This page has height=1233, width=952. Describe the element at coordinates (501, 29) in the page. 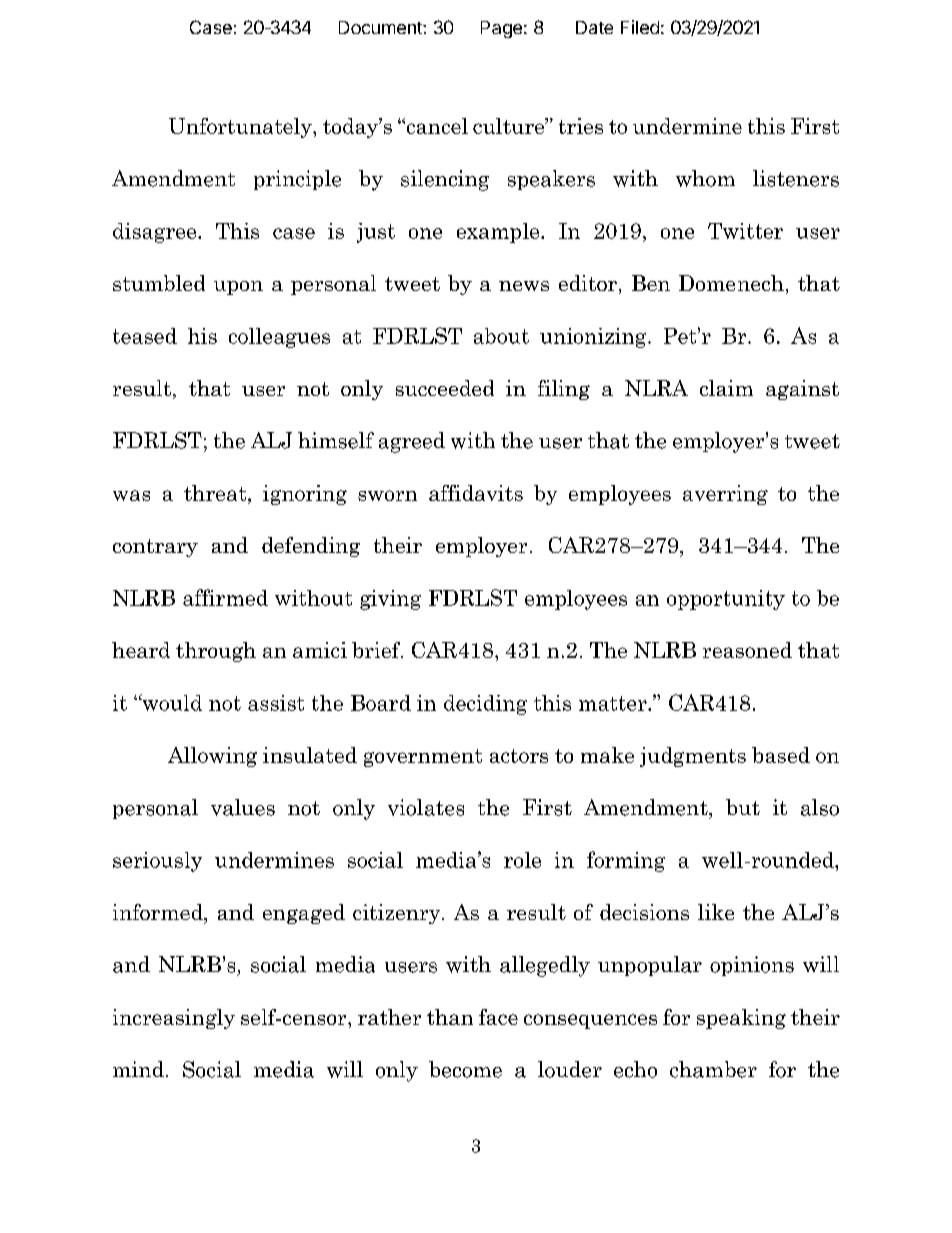

I see `Page` at that location.
